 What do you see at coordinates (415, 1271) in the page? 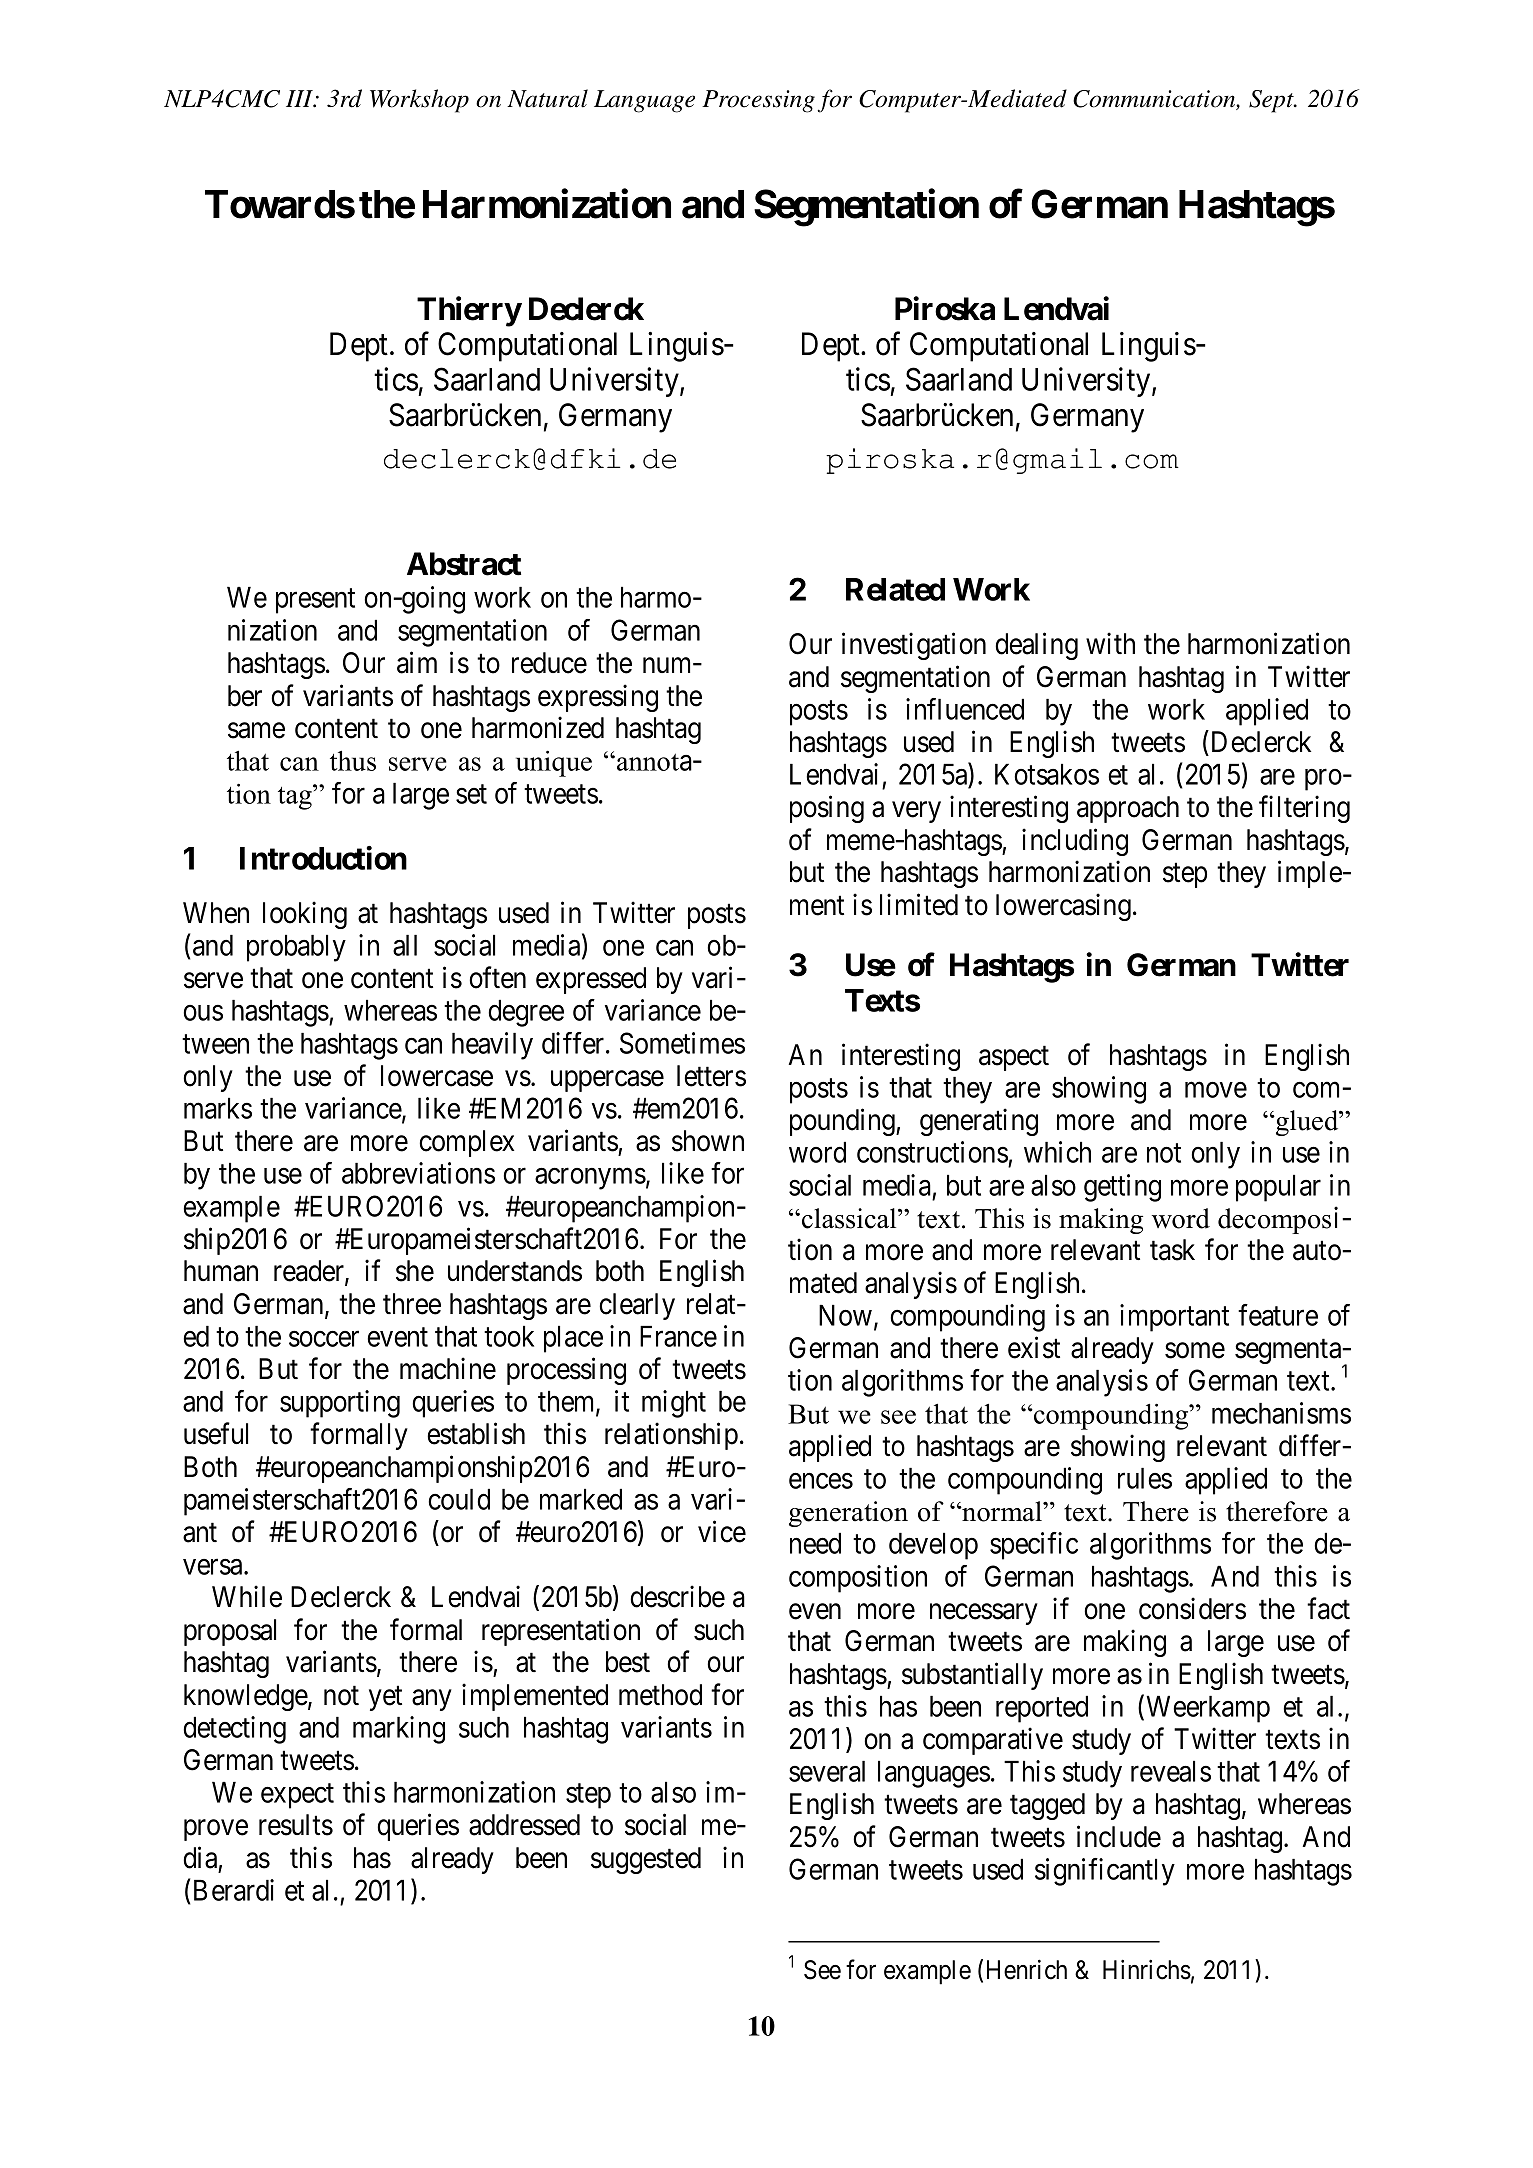
I see `she` at bounding box center [415, 1271].
